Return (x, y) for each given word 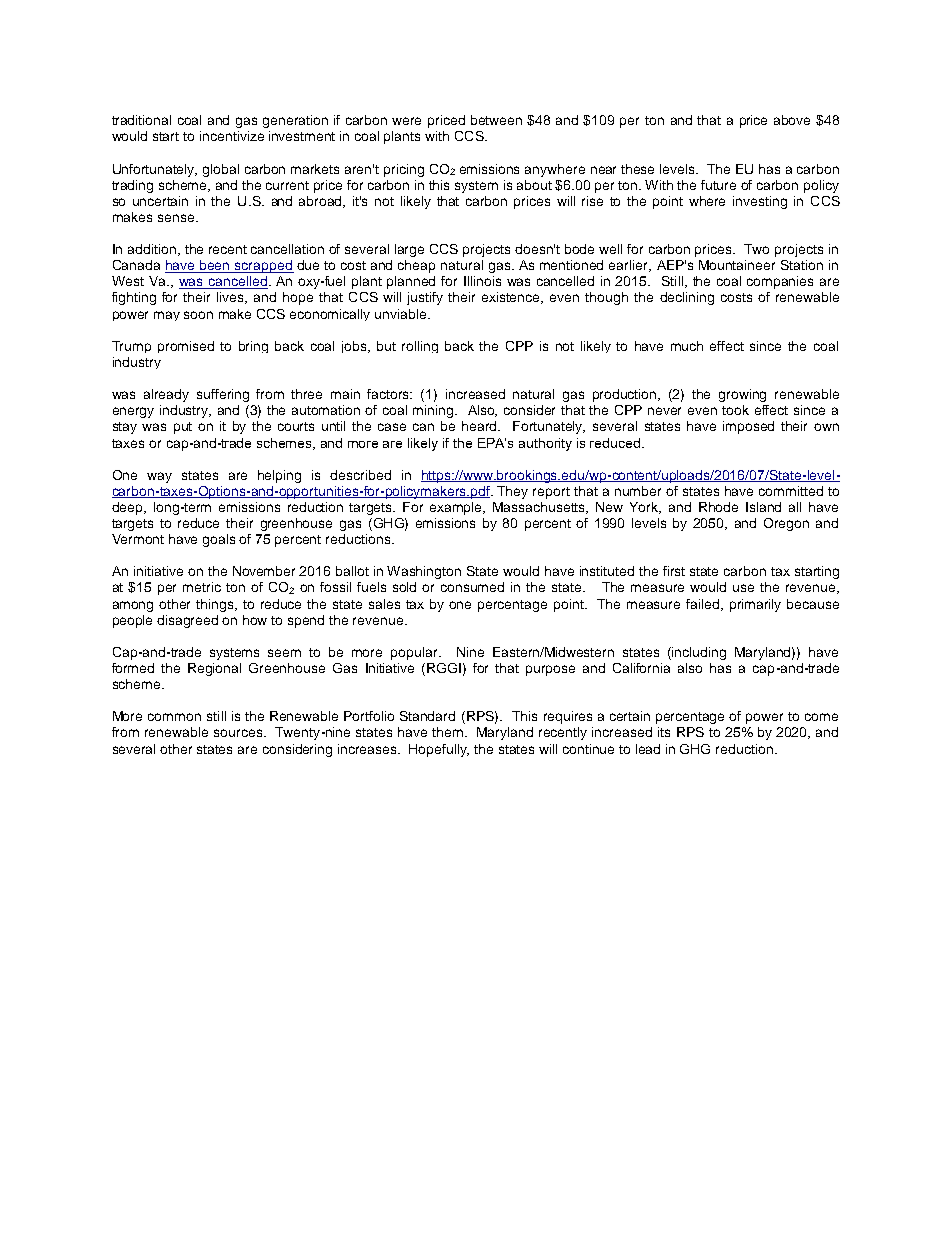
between (496, 120)
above (792, 120)
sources (239, 733)
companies (780, 282)
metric (202, 587)
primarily (755, 605)
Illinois (482, 281)
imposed (748, 427)
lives (232, 298)
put (183, 428)
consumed (472, 587)
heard (481, 426)
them (447, 732)
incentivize (232, 136)
